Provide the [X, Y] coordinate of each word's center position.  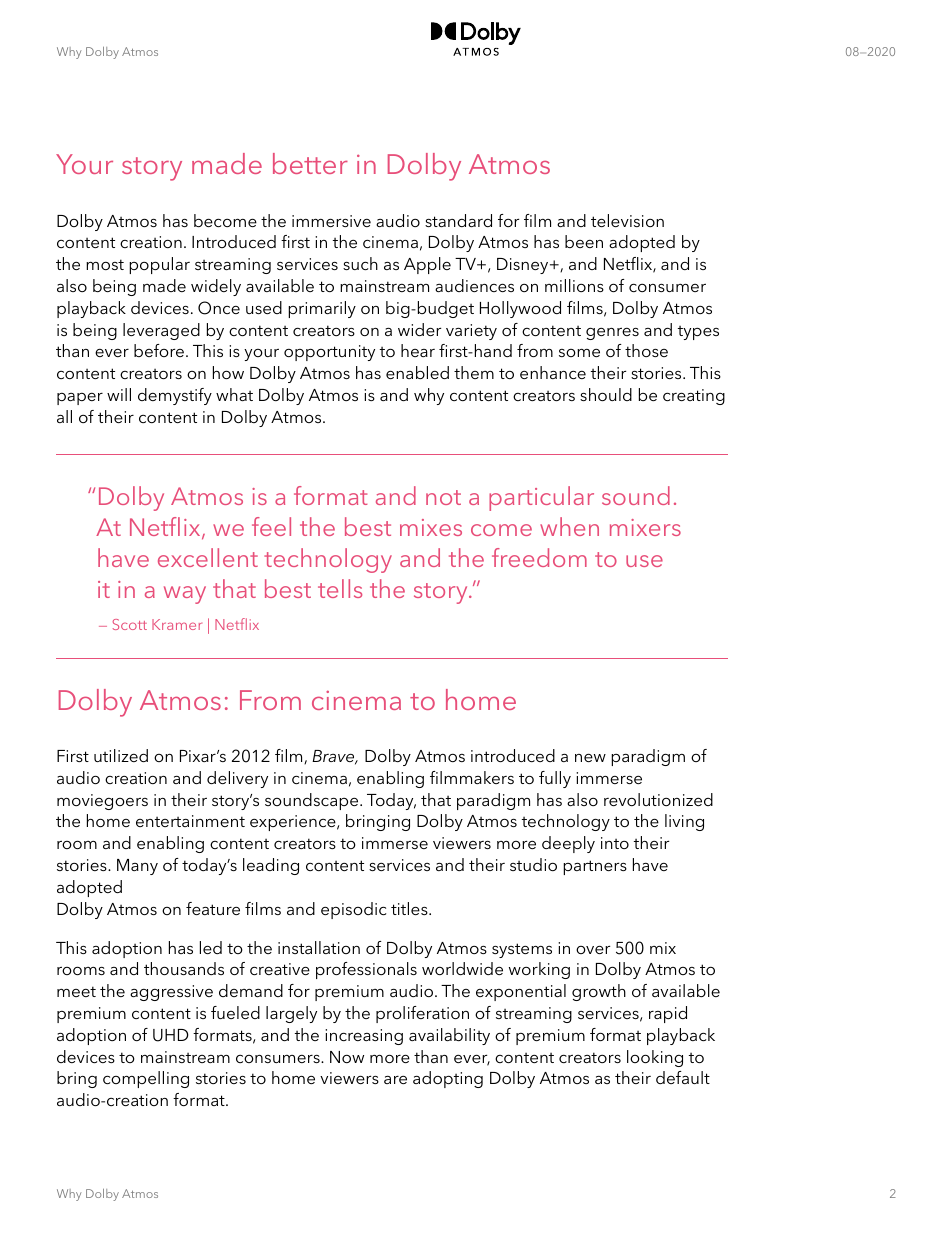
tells [340, 588]
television [627, 220]
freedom [539, 557]
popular [159, 265]
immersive [331, 221]
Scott [130, 624]
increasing [364, 1037]
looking [655, 1058]
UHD [171, 1035]
